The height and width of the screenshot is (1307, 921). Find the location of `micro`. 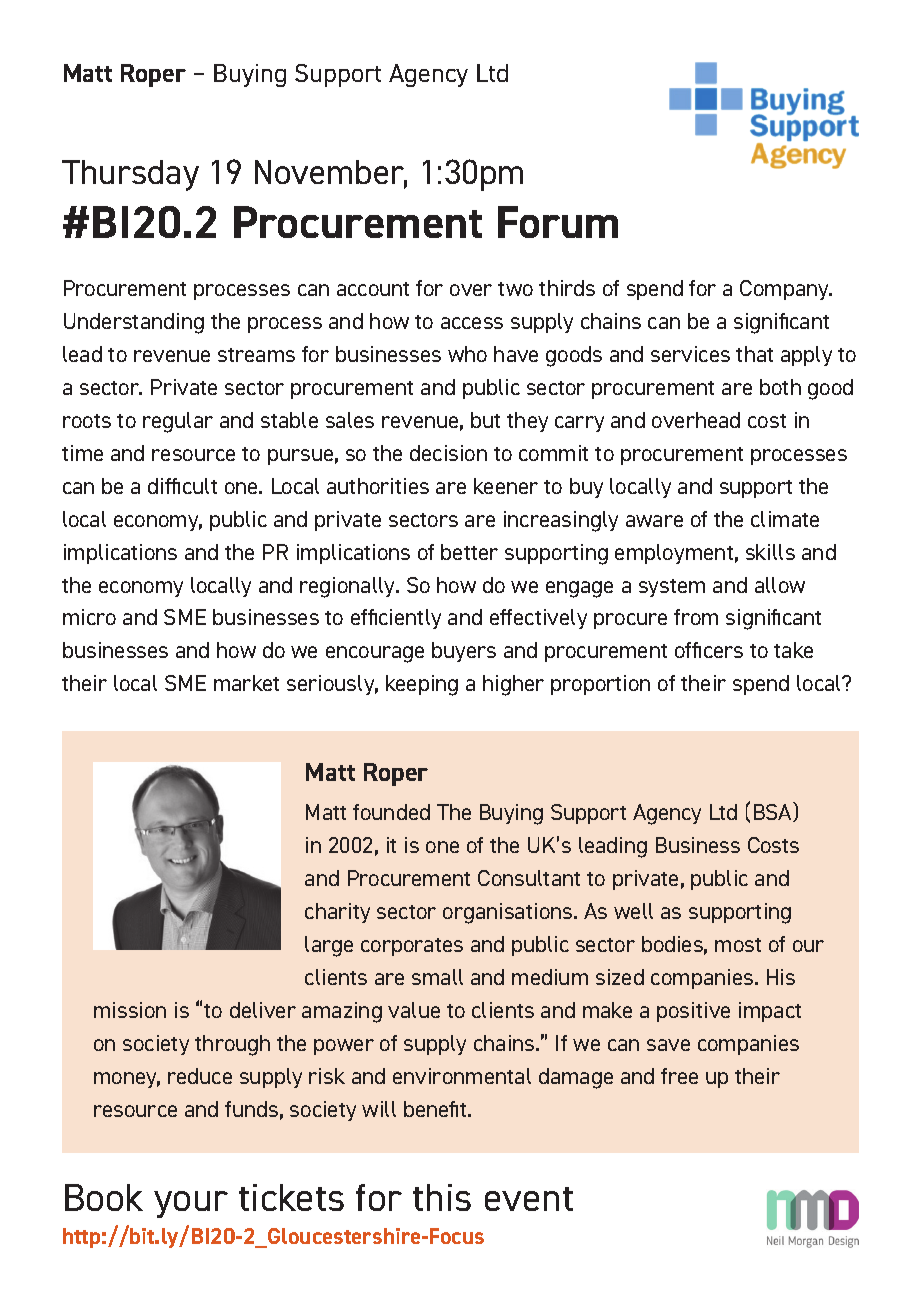

micro is located at coordinates (89, 617).
